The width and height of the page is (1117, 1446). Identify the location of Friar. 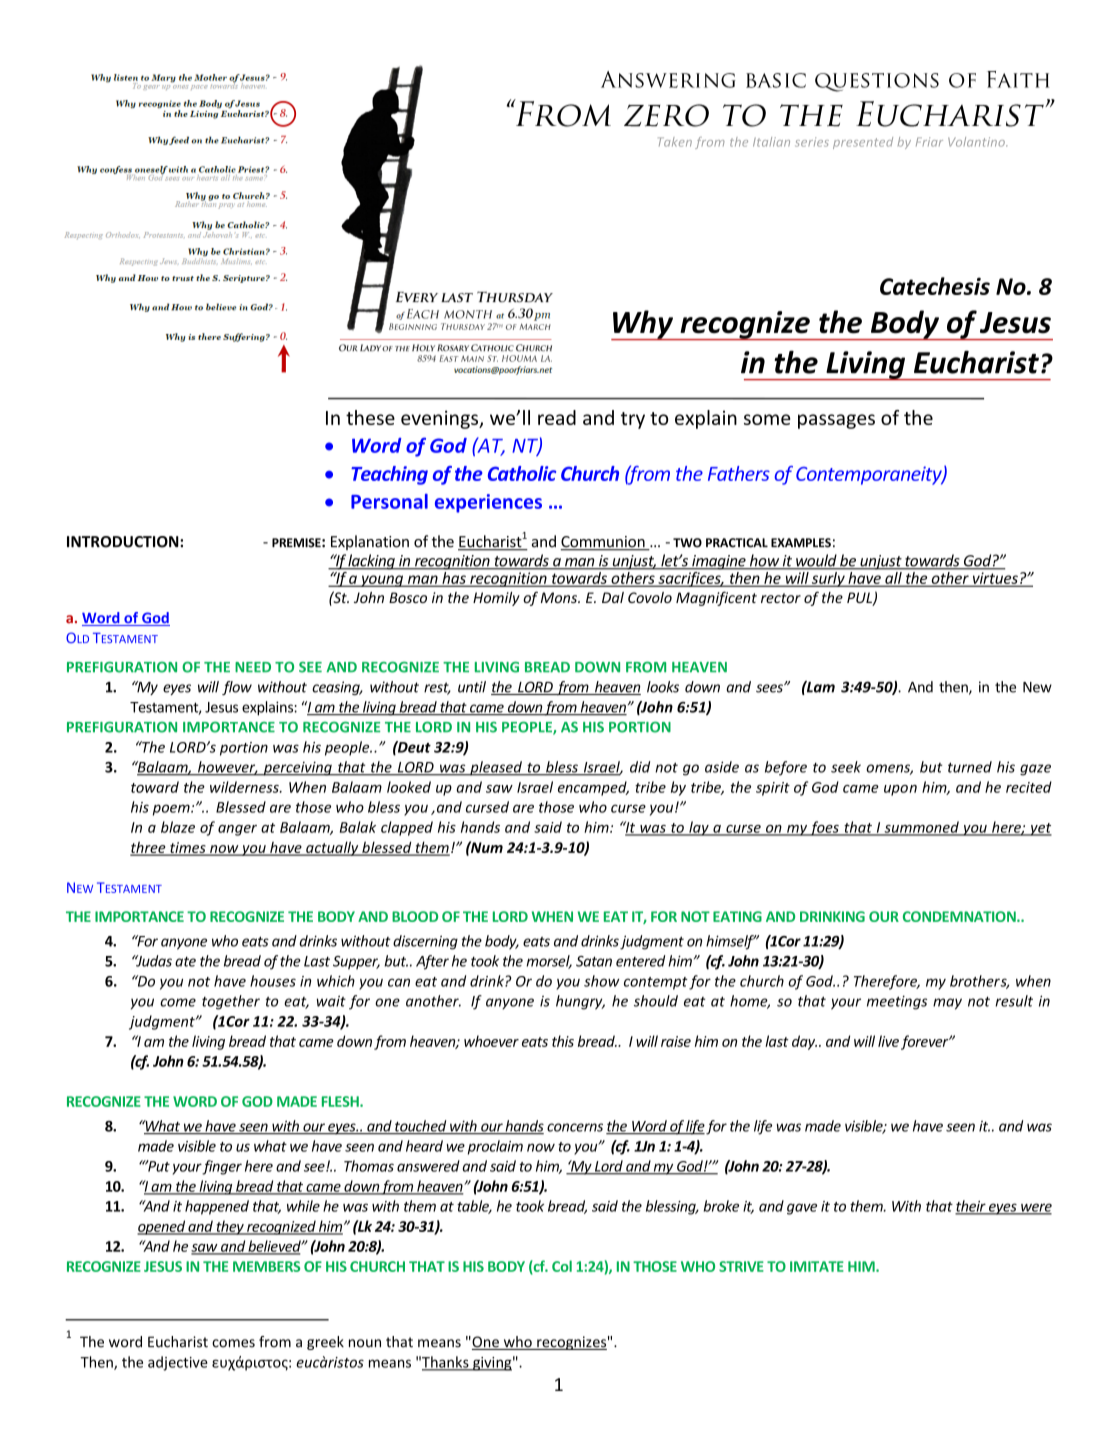
(929, 142).
